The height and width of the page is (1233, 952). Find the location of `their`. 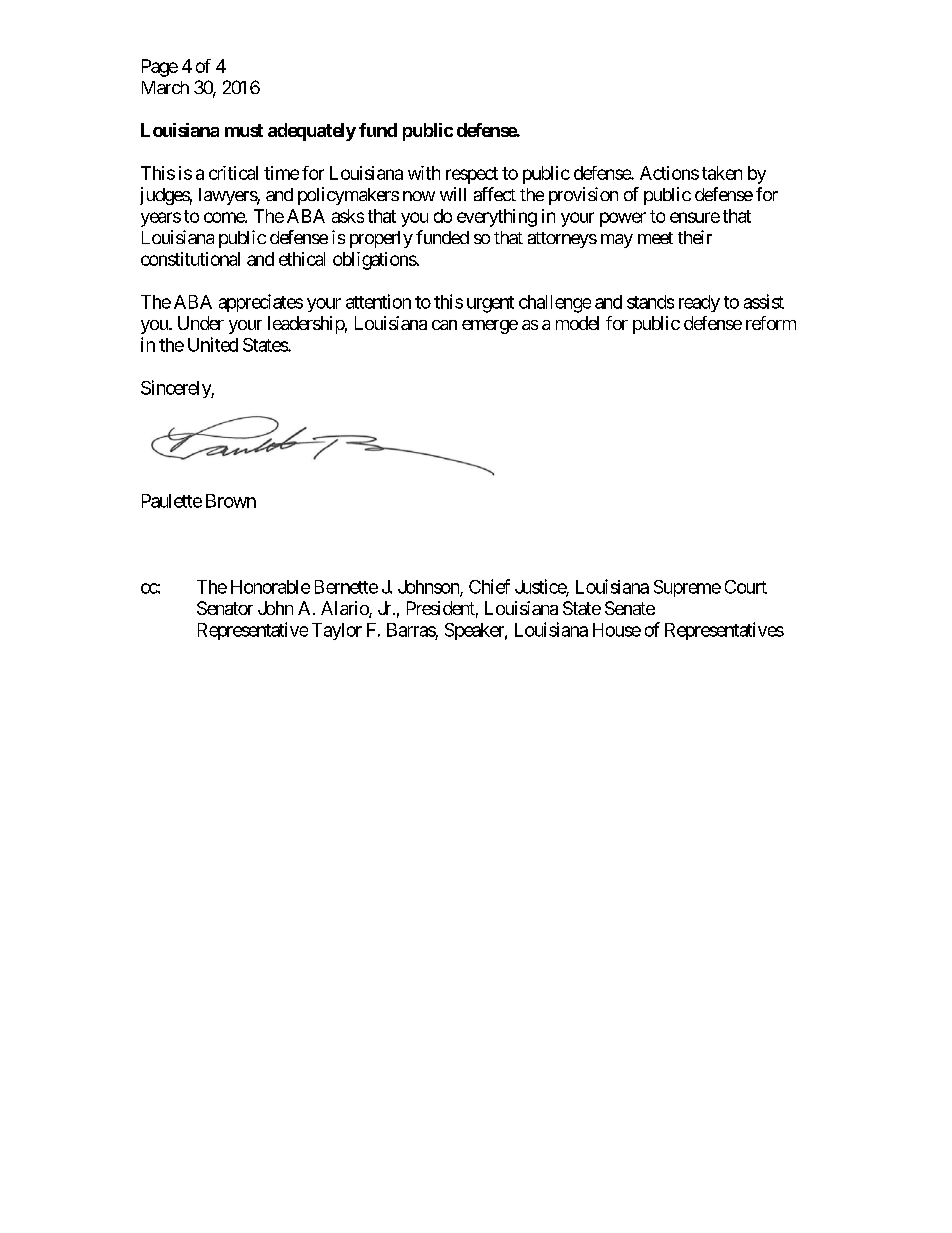

their is located at coordinates (695, 237).
